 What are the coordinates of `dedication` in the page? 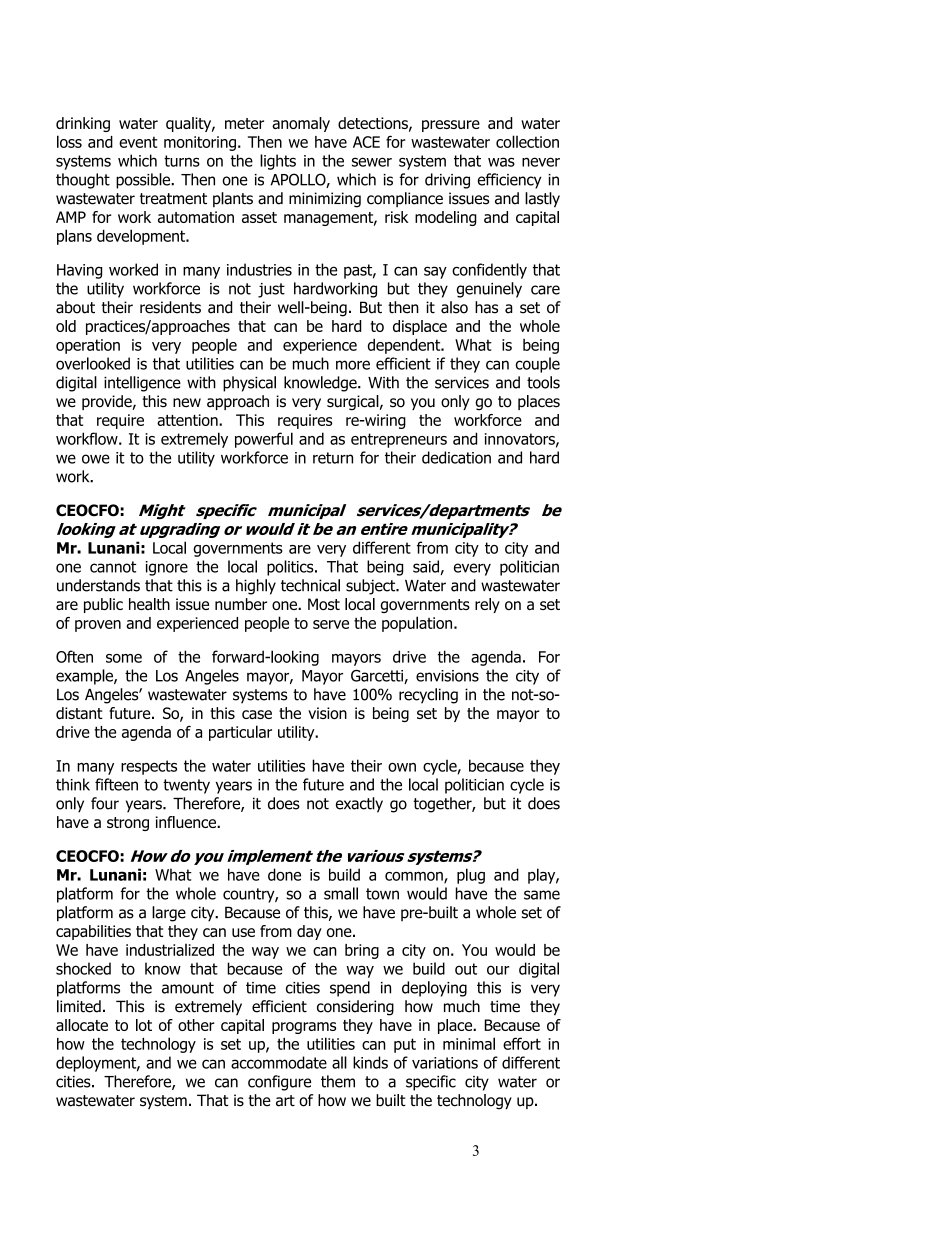 It's located at (456, 457).
